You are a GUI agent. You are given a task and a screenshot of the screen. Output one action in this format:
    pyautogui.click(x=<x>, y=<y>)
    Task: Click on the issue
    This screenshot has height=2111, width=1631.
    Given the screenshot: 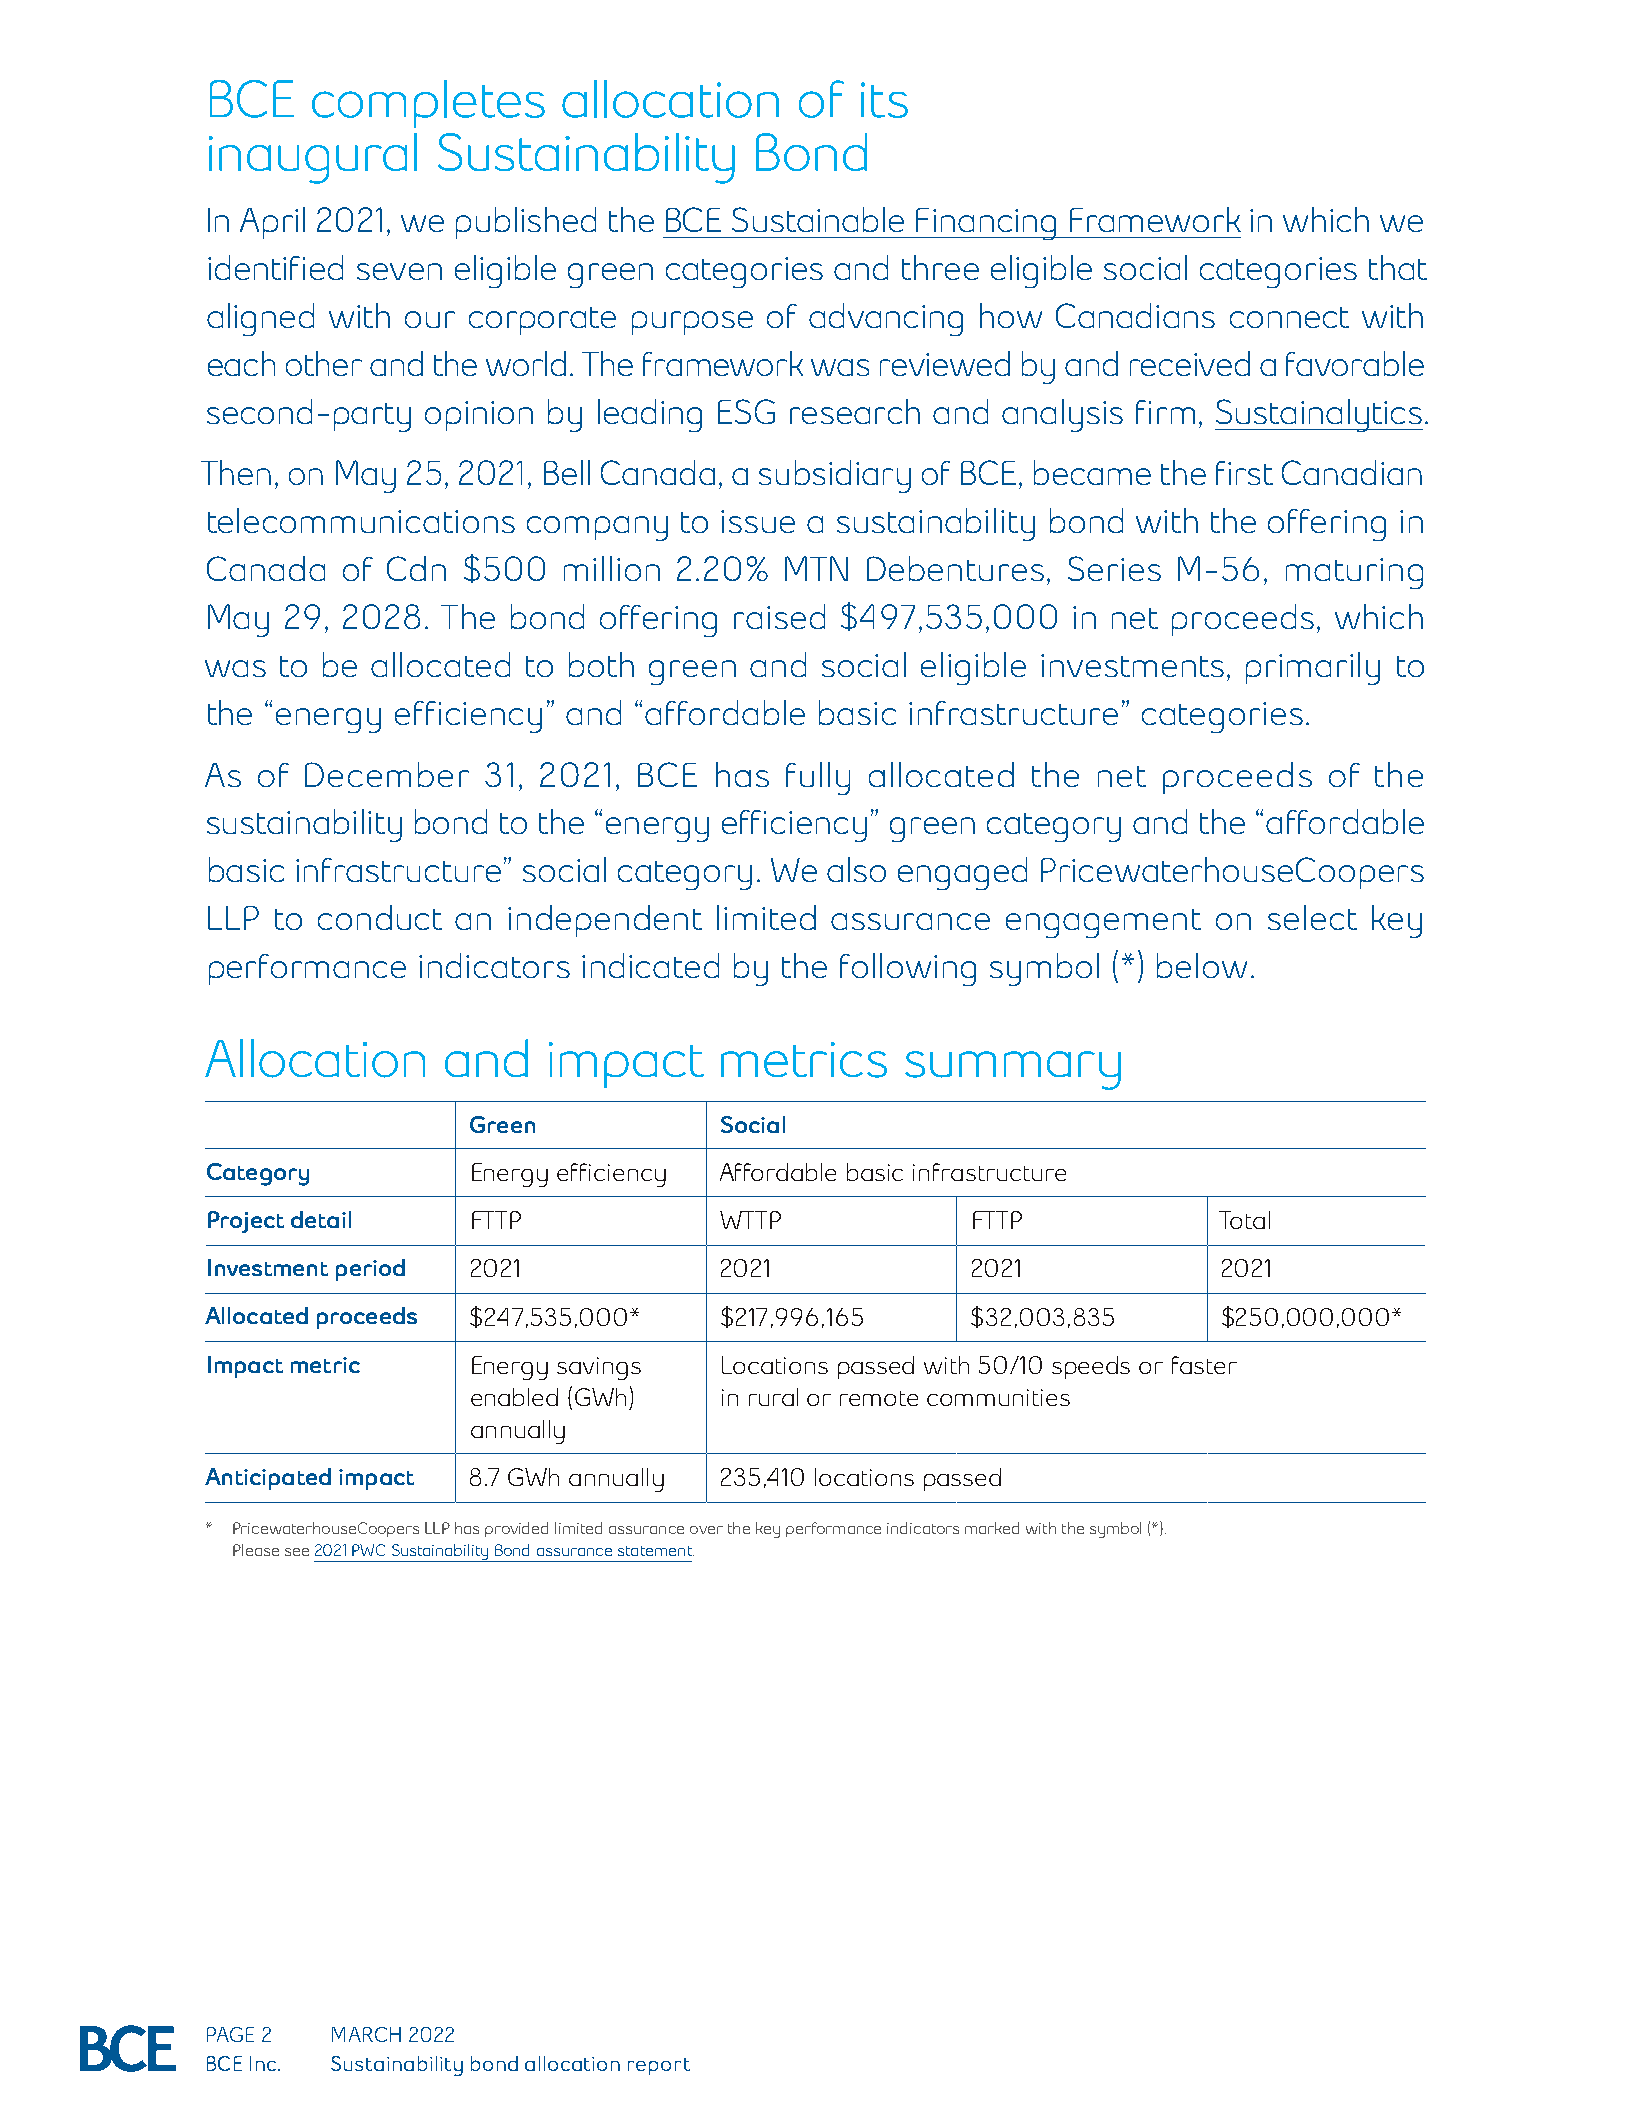 What is the action you would take?
    pyautogui.click(x=758, y=521)
